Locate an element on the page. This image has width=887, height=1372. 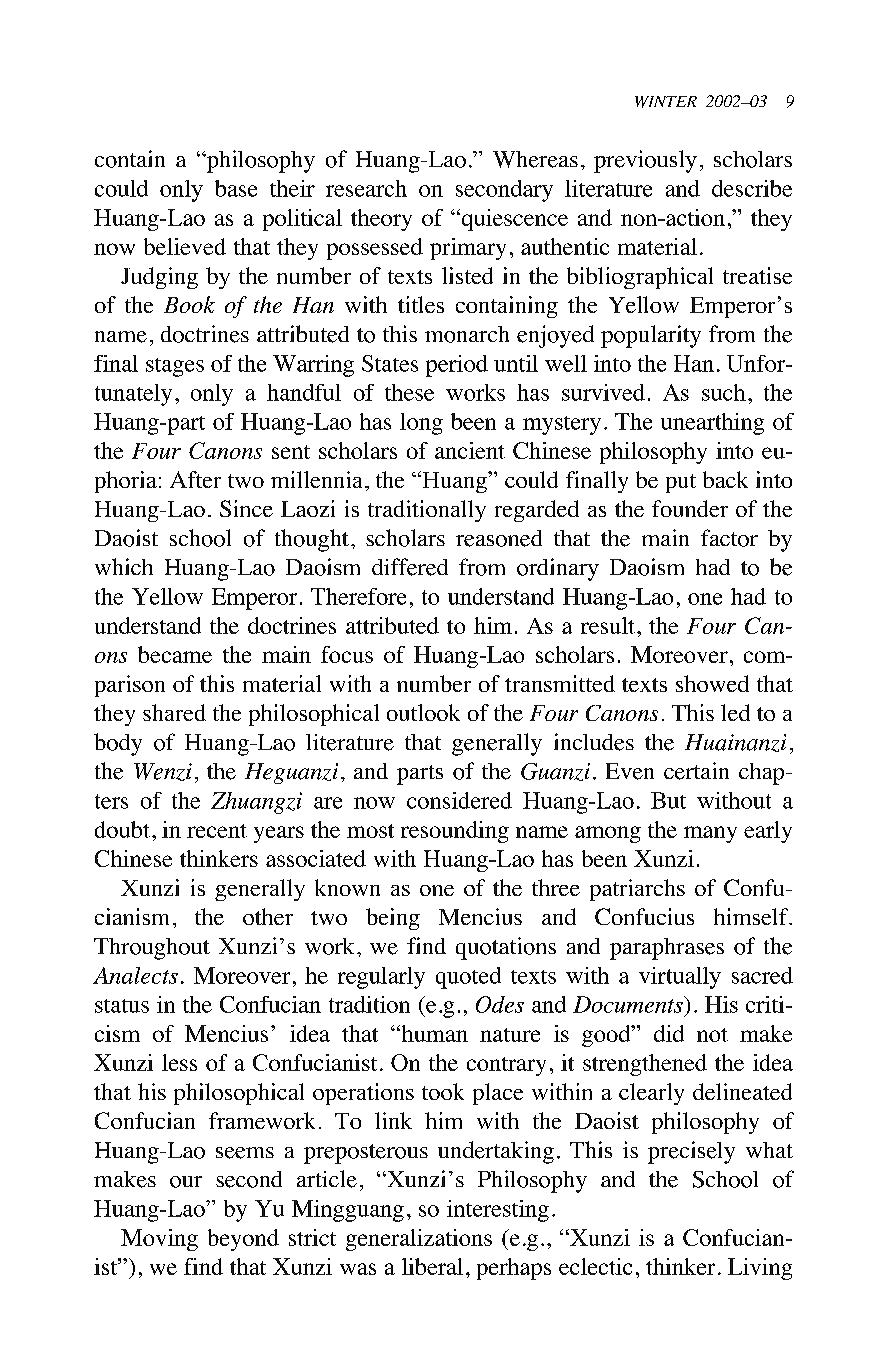
founder is located at coordinates (690, 508).
